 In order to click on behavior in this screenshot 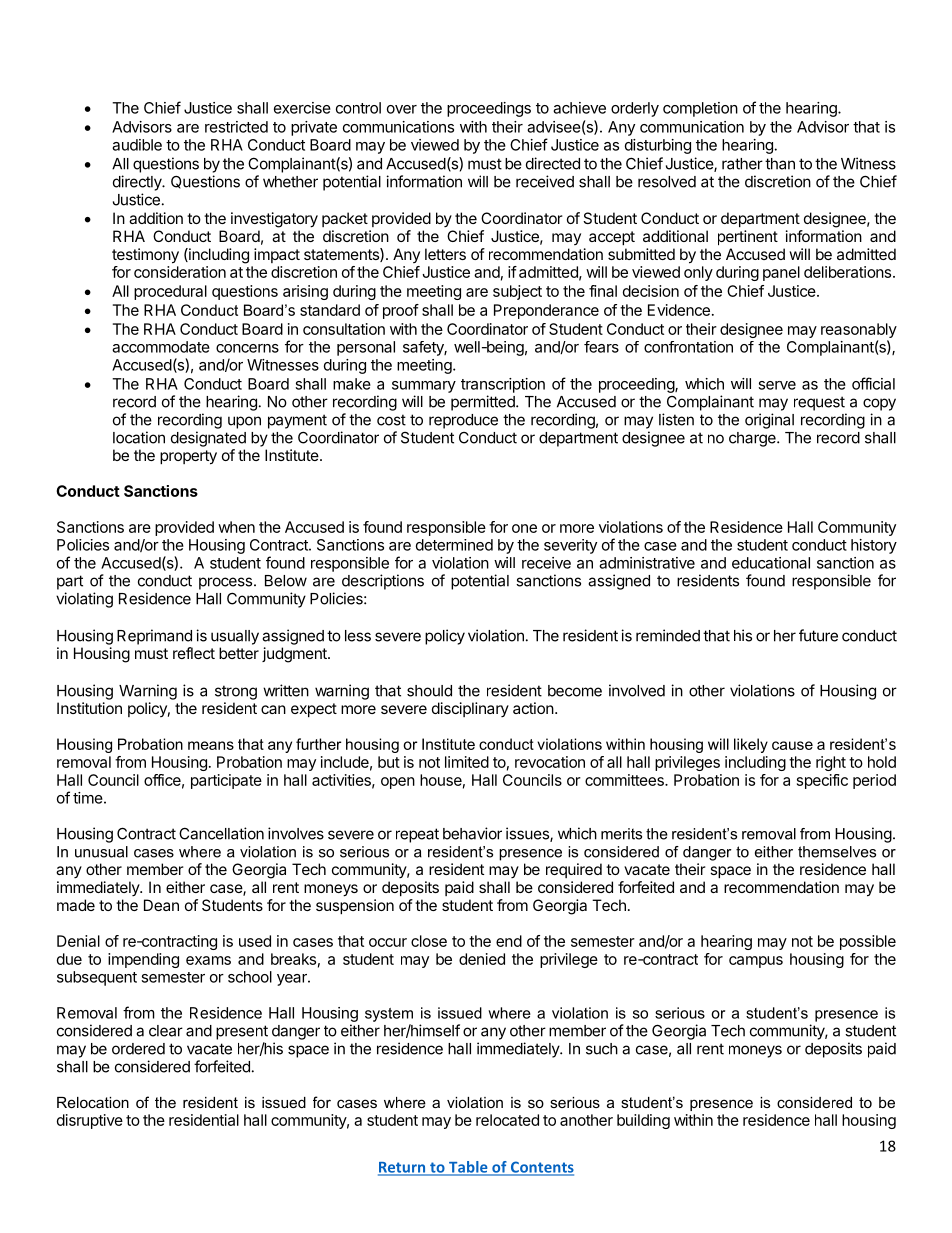, I will do `click(472, 833)`.
